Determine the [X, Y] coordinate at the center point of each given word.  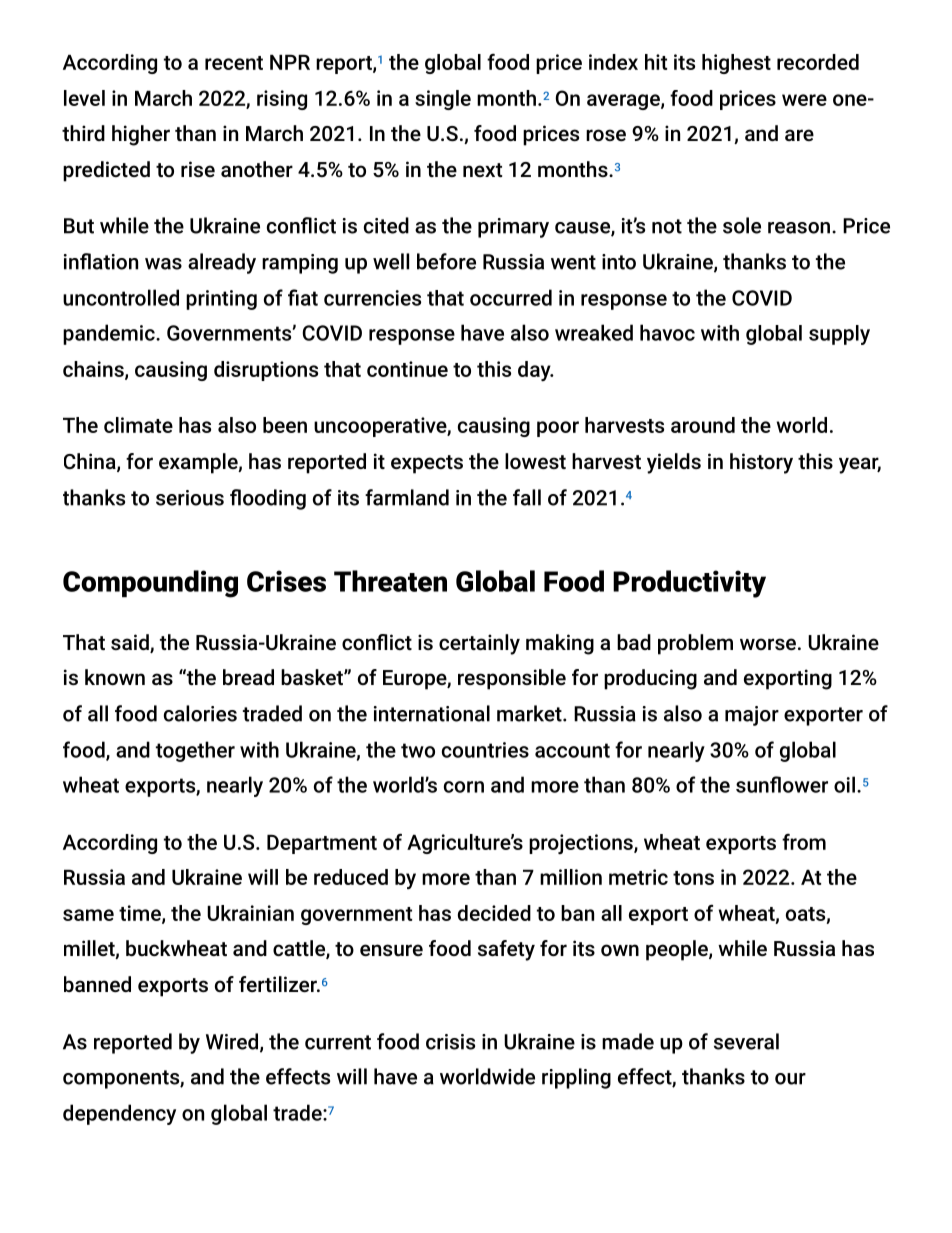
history [761, 463]
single [443, 100]
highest [736, 64]
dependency [119, 1114]
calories [200, 713]
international [432, 713]
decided [494, 913]
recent [234, 63]
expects [427, 464]
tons [693, 878]
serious [190, 498]
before [446, 261]
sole [742, 225]
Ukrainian [250, 913]
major [752, 716]
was [163, 264]
